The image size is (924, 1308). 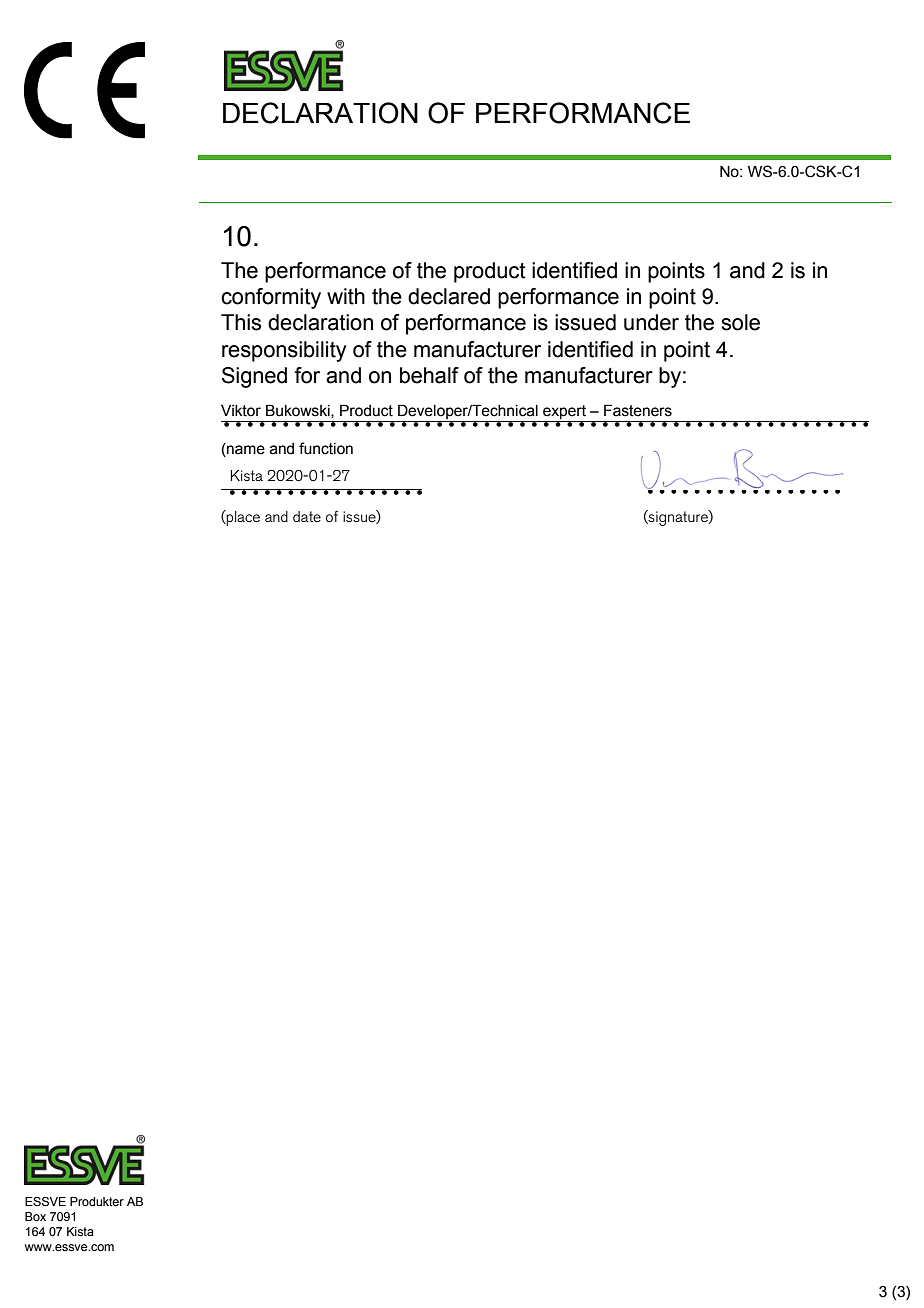 What do you see at coordinates (346, 296) in the screenshot?
I see `with` at bounding box center [346, 296].
